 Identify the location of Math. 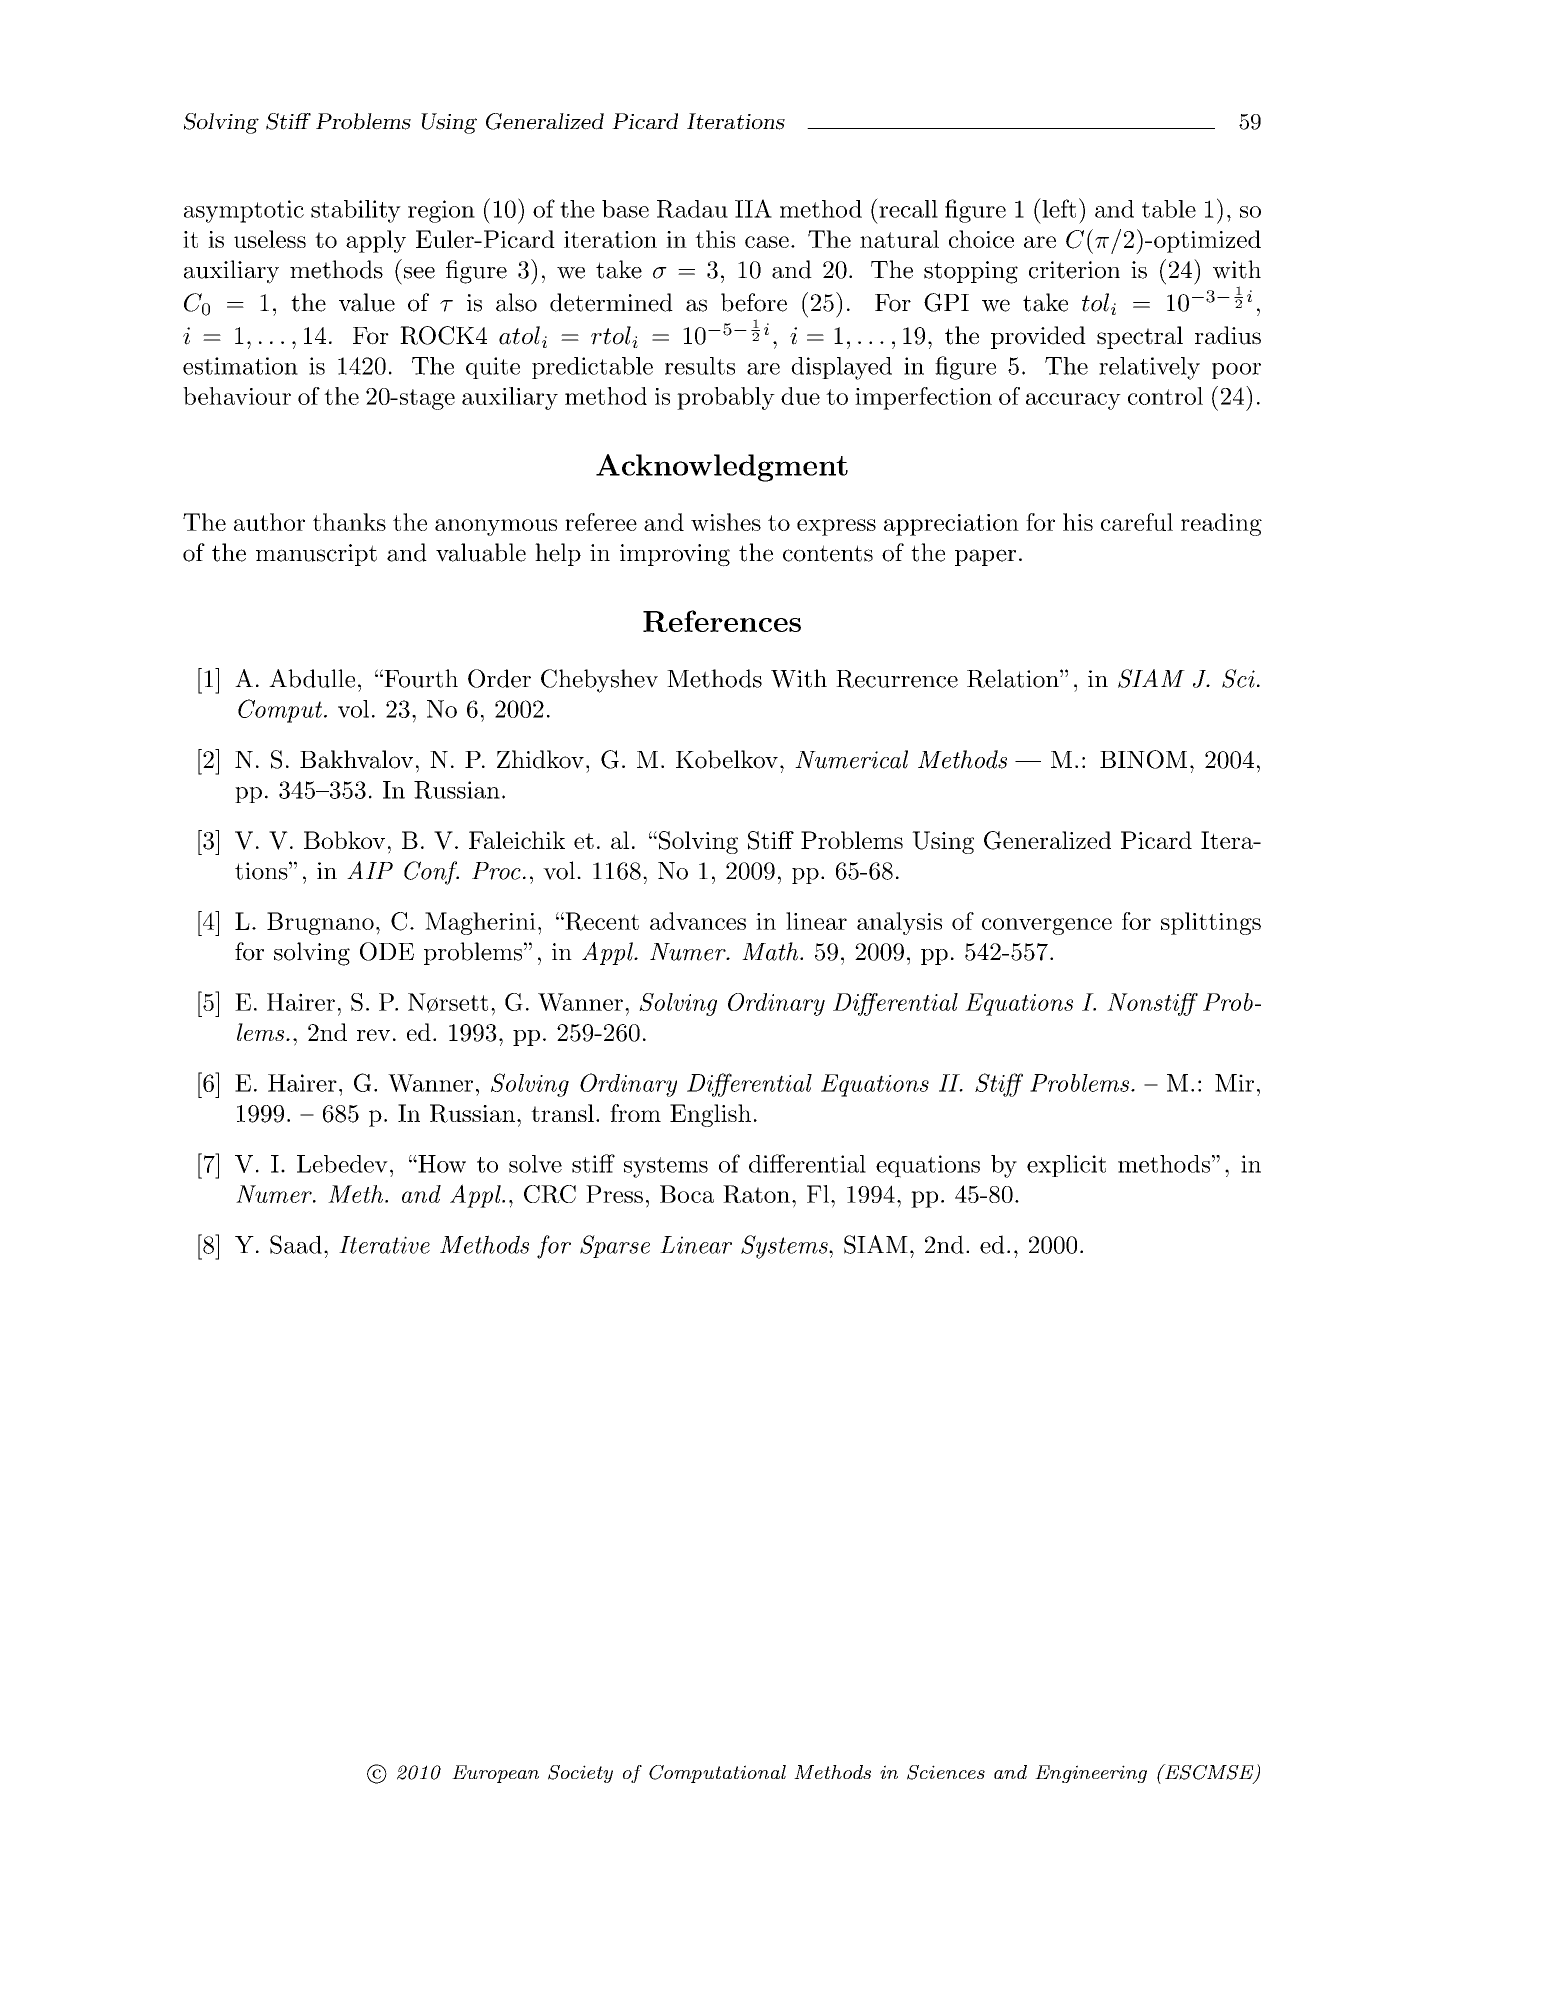
(771, 951).
